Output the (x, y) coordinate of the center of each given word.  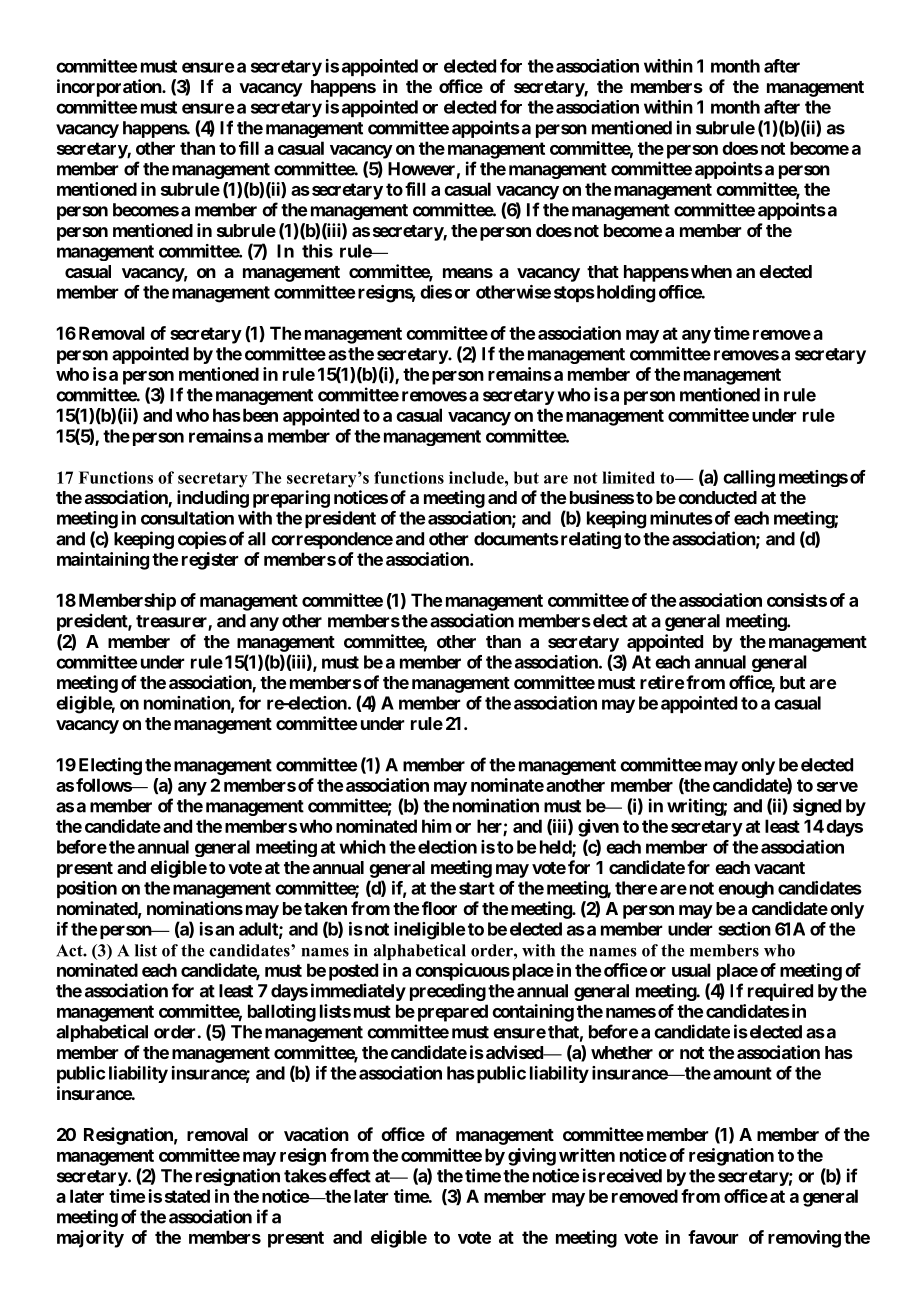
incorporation (110, 88)
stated (187, 1196)
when (710, 271)
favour (713, 1237)
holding (624, 294)
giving (532, 1157)
